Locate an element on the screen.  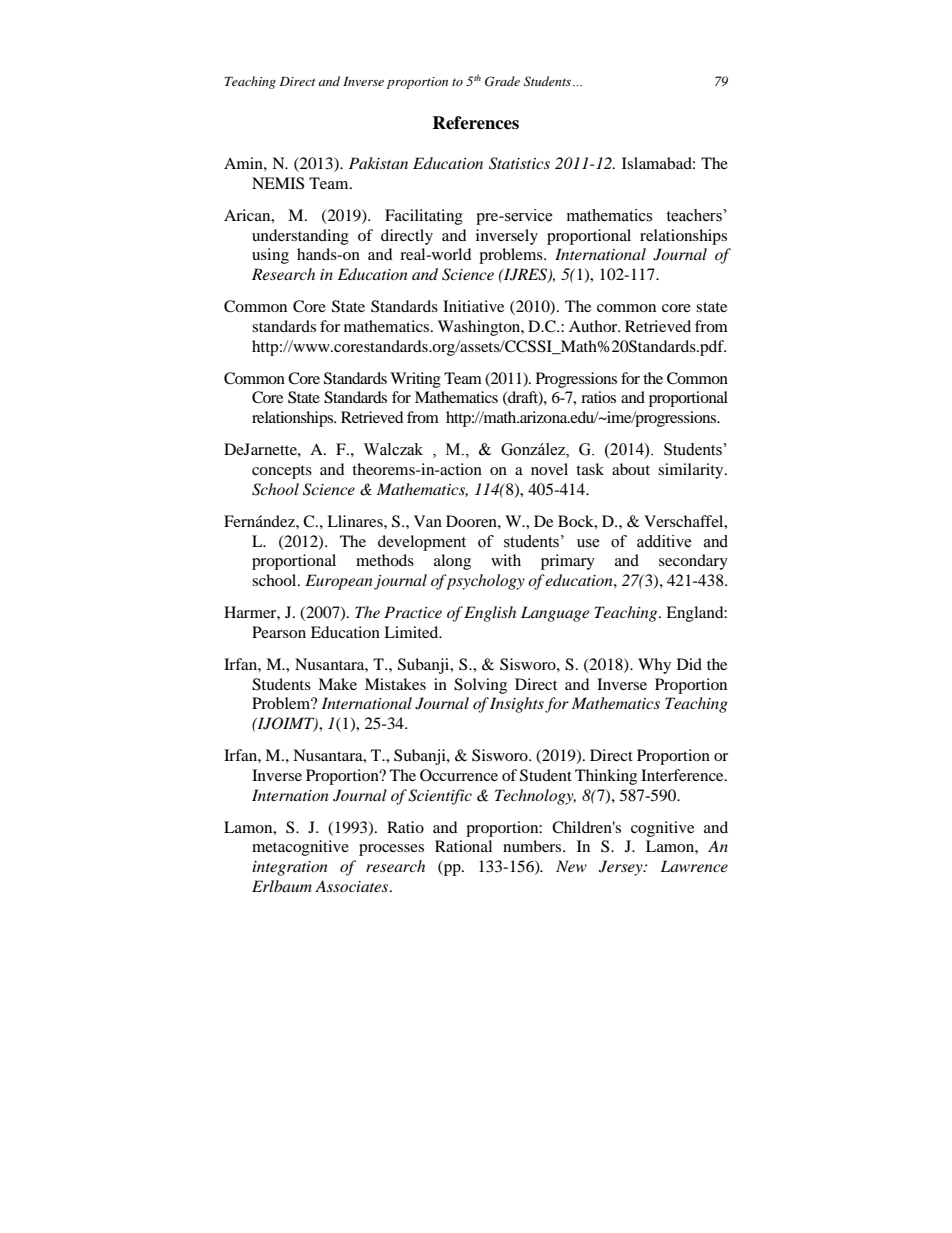
Van is located at coordinates (428, 521).
